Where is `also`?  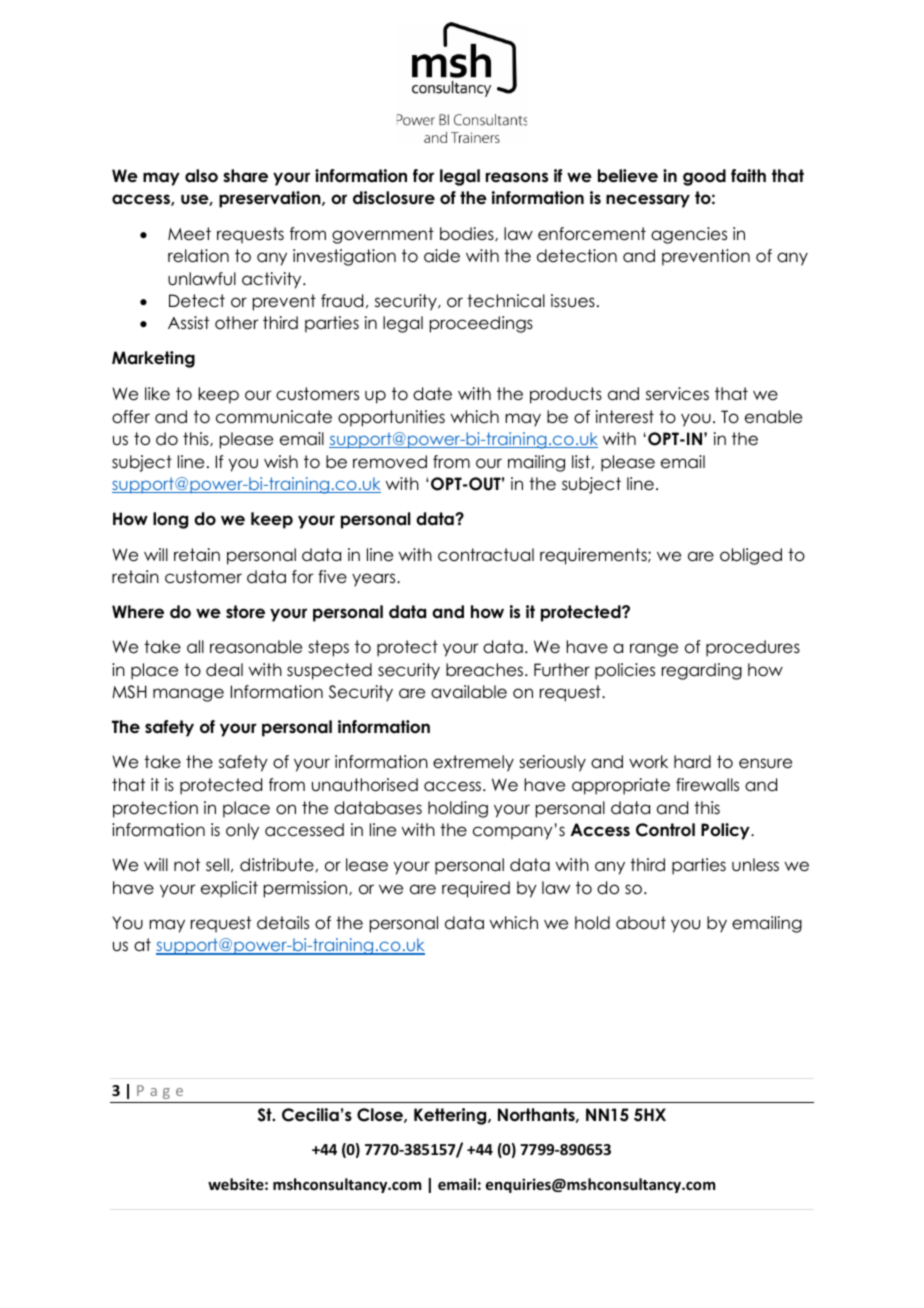 also is located at coordinates (201, 176).
